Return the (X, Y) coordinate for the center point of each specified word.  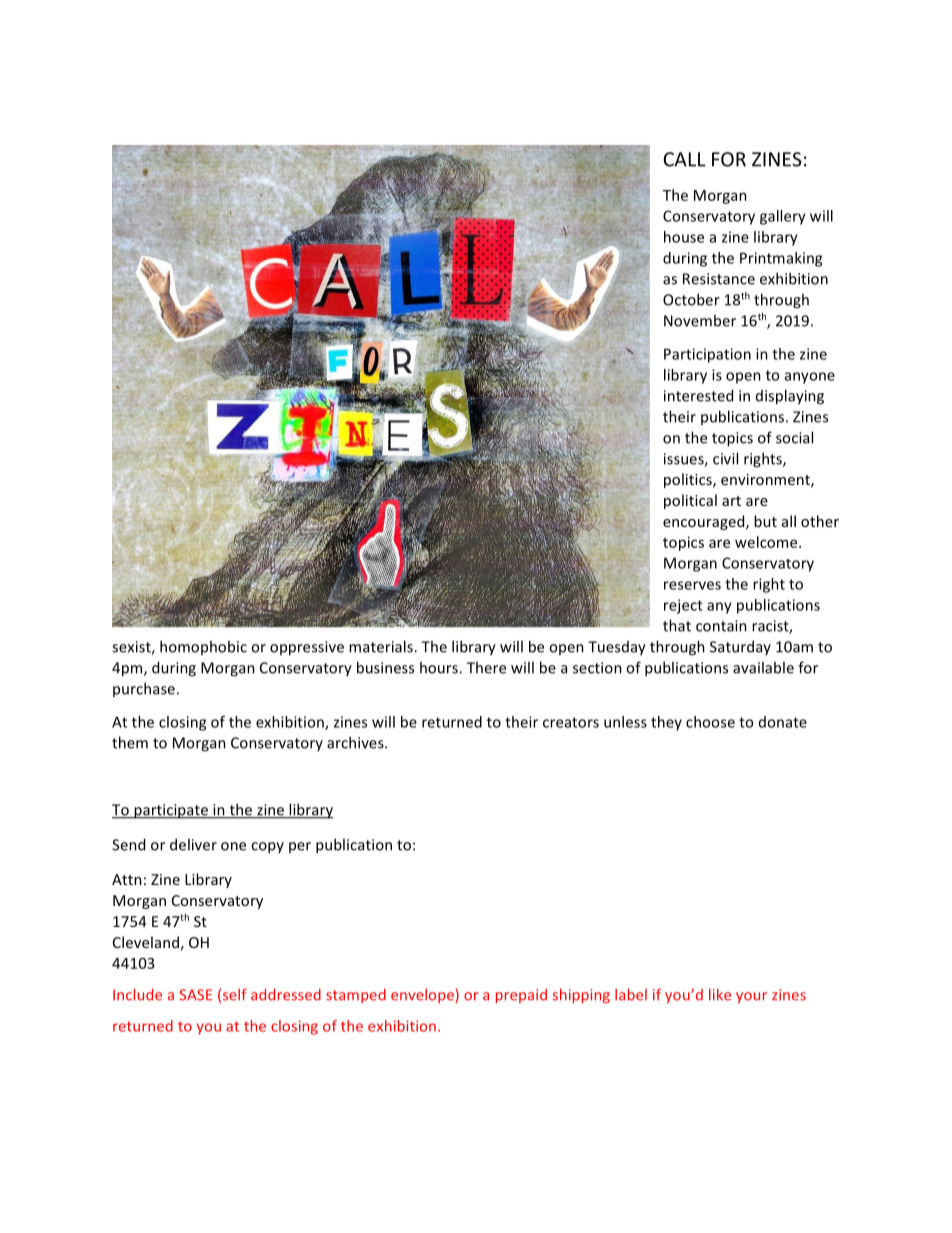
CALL (684, 159)
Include (137, 994)
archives (356, 742)
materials (382, 646)
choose (710, 722)
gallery (783, 217)
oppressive (307, 648)
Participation (707, 355)
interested (698, 395)
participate (171, 811)
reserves (692, 585)
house (684, 237)
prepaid (521, 996)
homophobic (203, 647)
